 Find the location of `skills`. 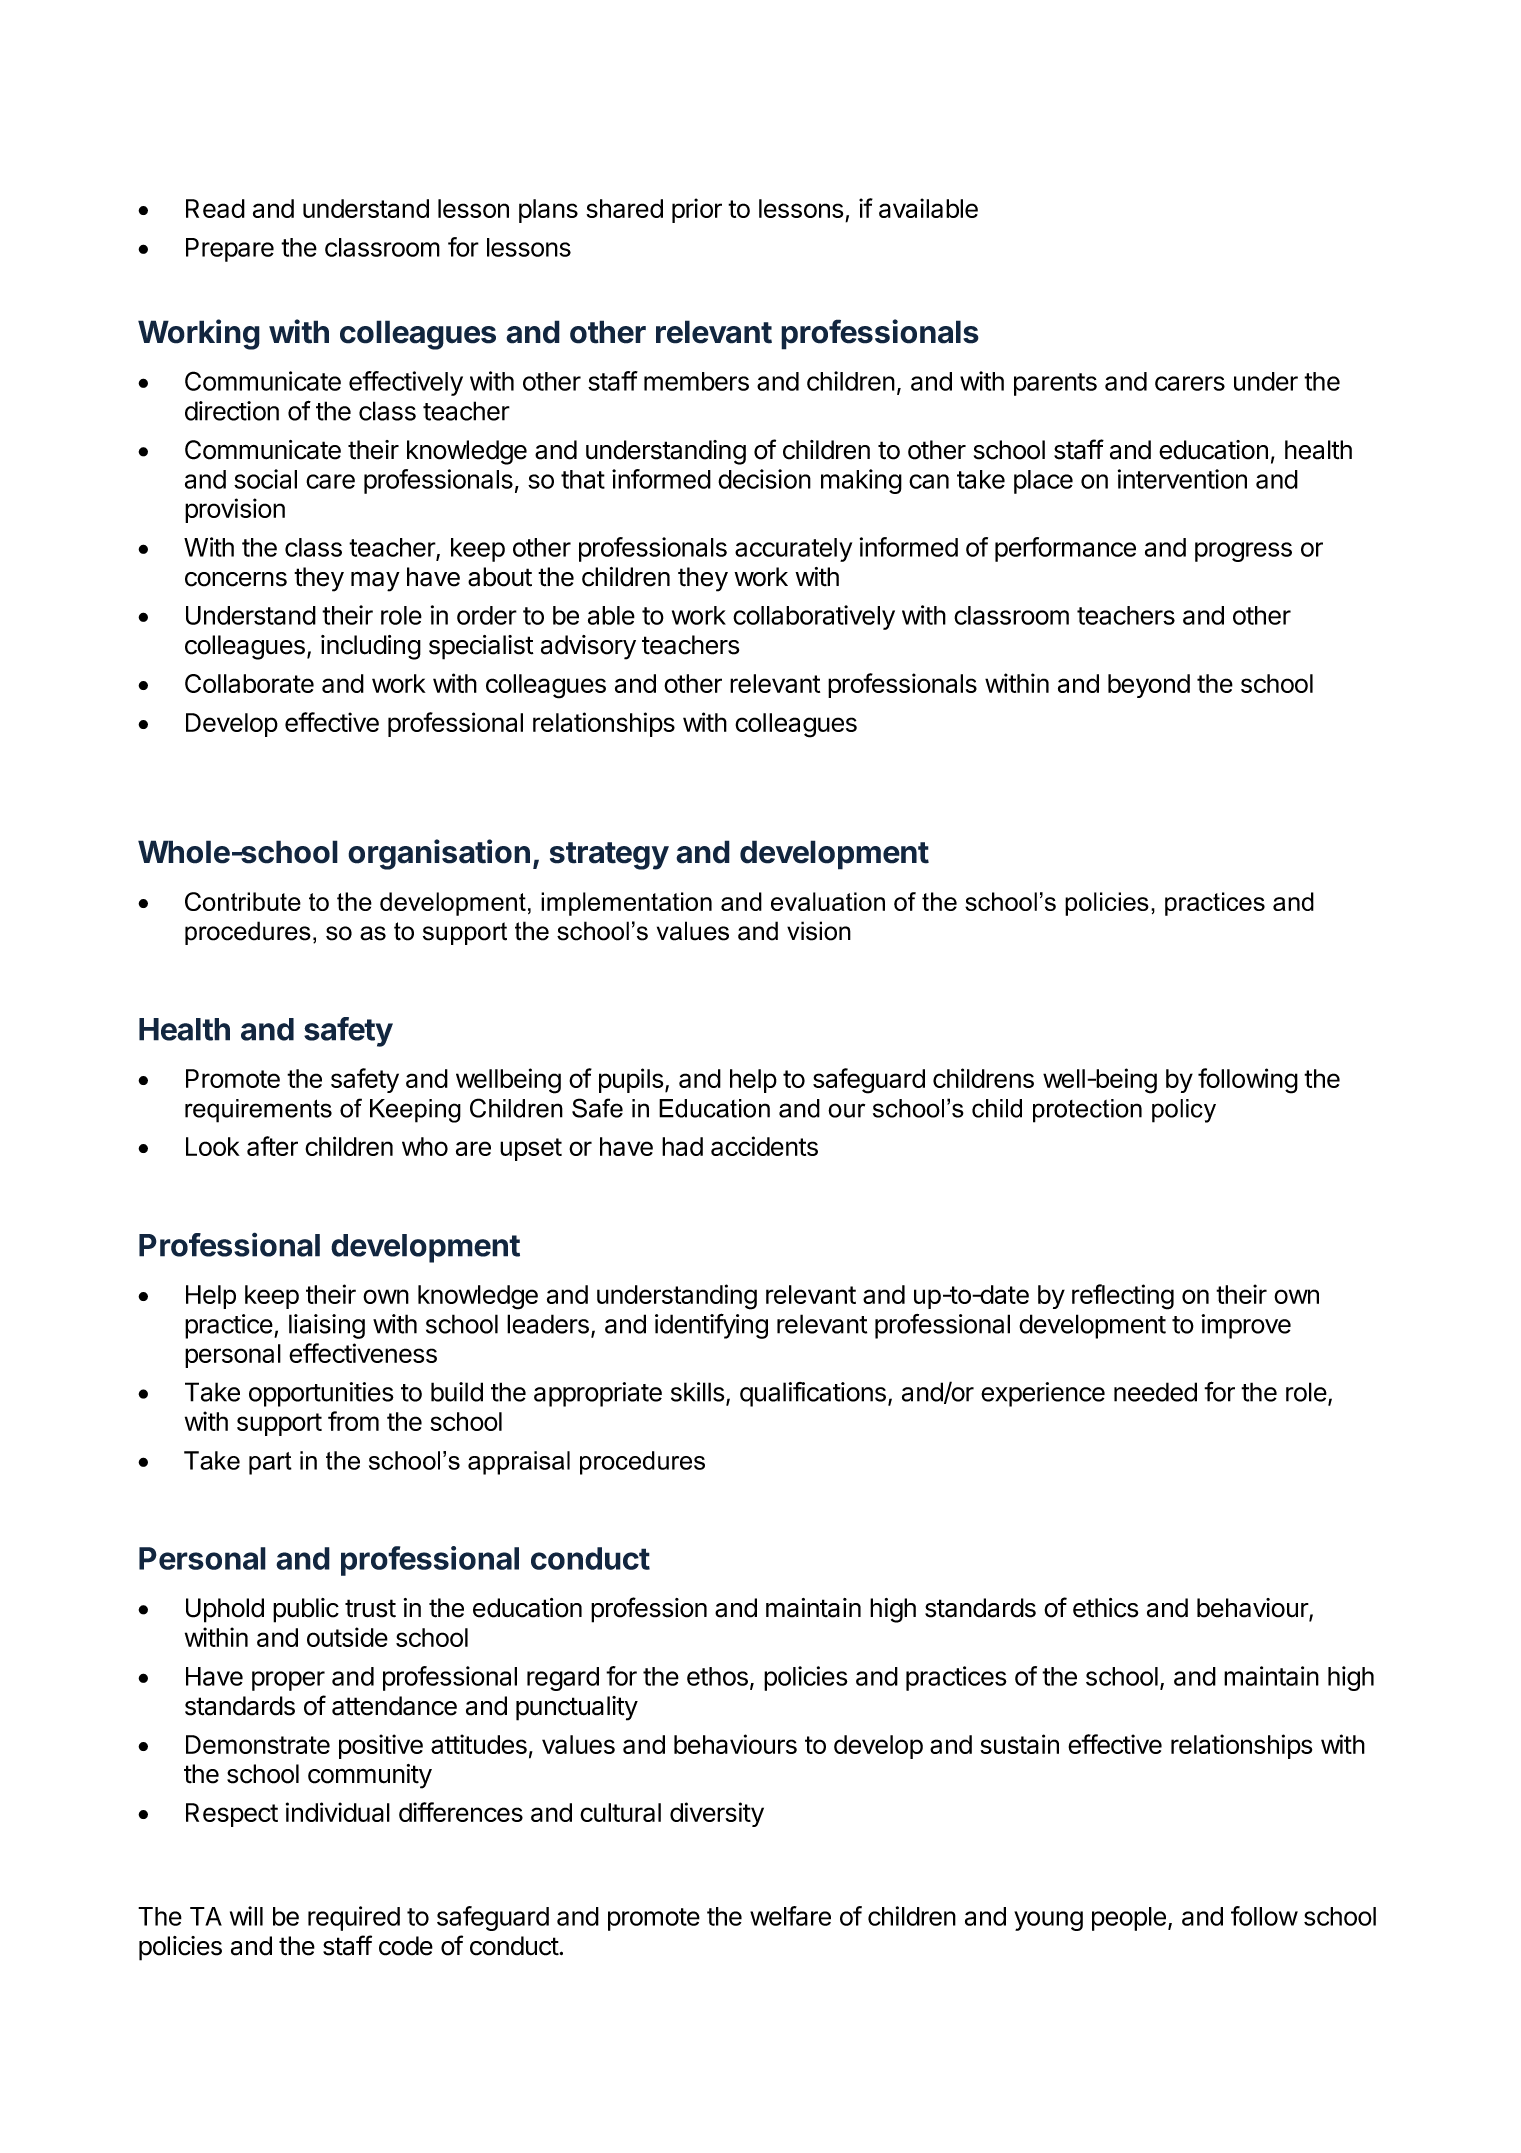

skills is located at coordinates (698, 1392).
